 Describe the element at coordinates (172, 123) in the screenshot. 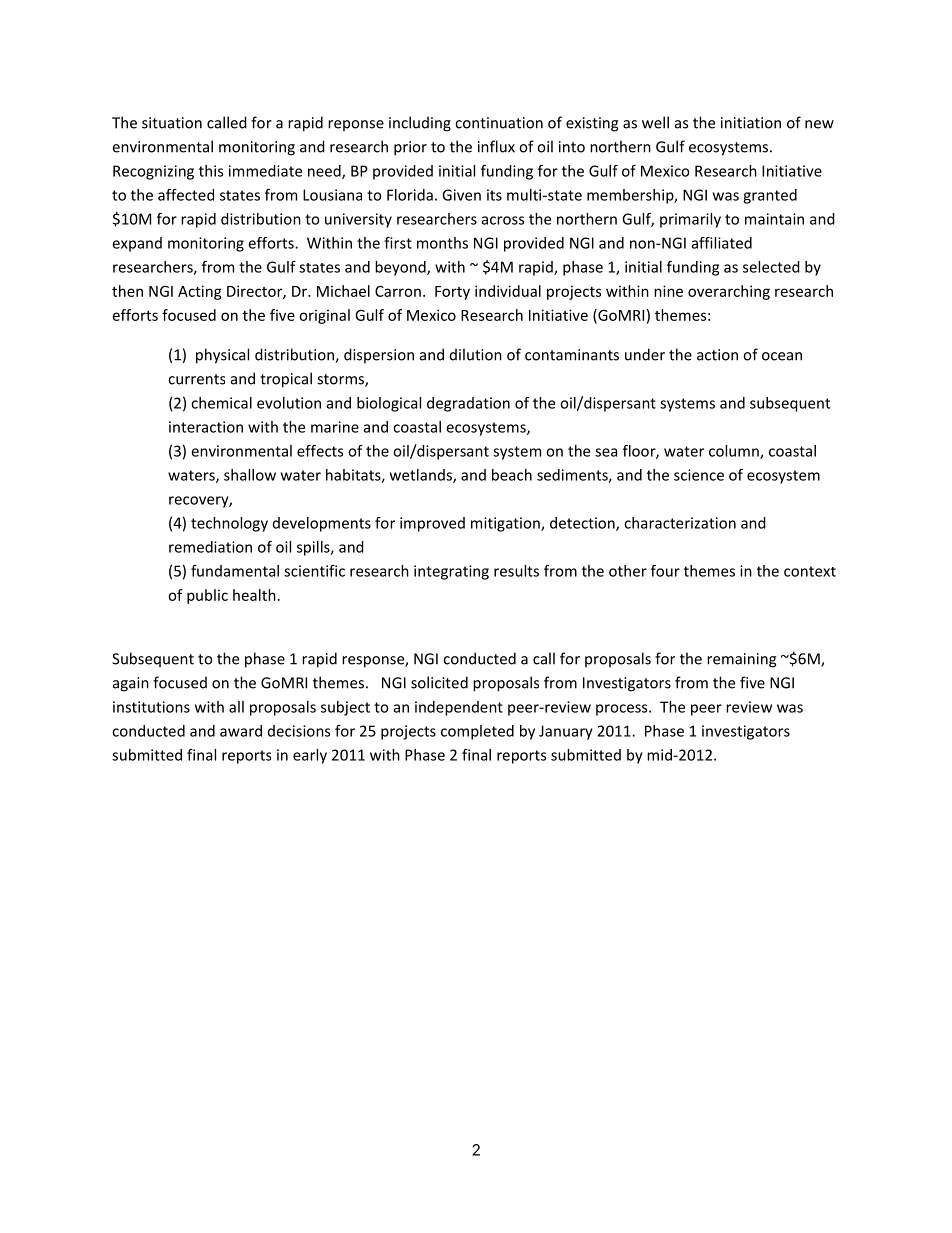

I see `situation` at that location.
